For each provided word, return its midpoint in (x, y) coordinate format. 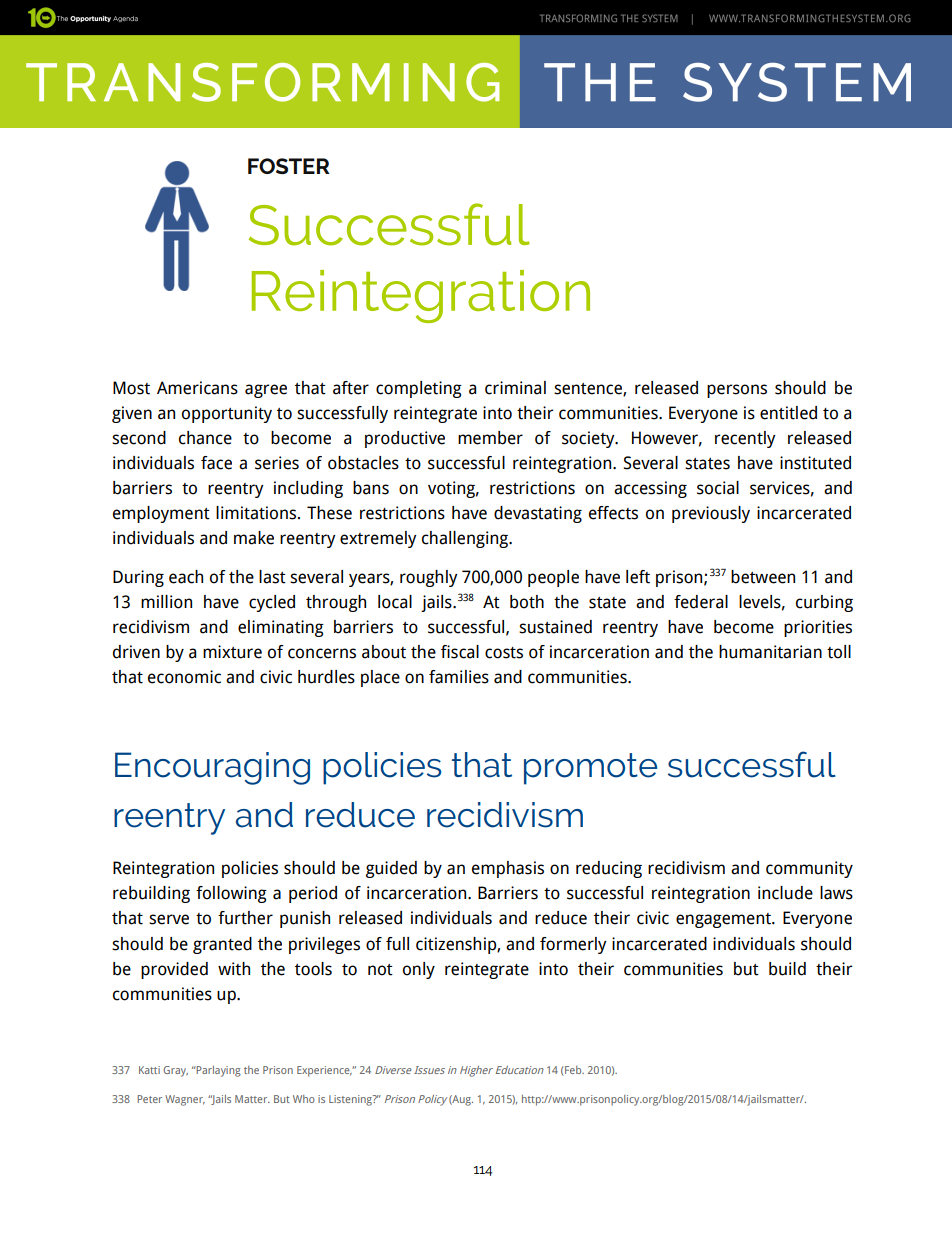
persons (737, 391)
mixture (232, 652)
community (809, 869)
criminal (515, 388)
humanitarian (770, 652)
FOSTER (289, 166)
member (490, 438)
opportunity (227, 414)
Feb (573, 1070)
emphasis (508, 869)
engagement (724, 920)
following (231, 894)
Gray (175, 1071)
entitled (788, 413)
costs (504, 653)
